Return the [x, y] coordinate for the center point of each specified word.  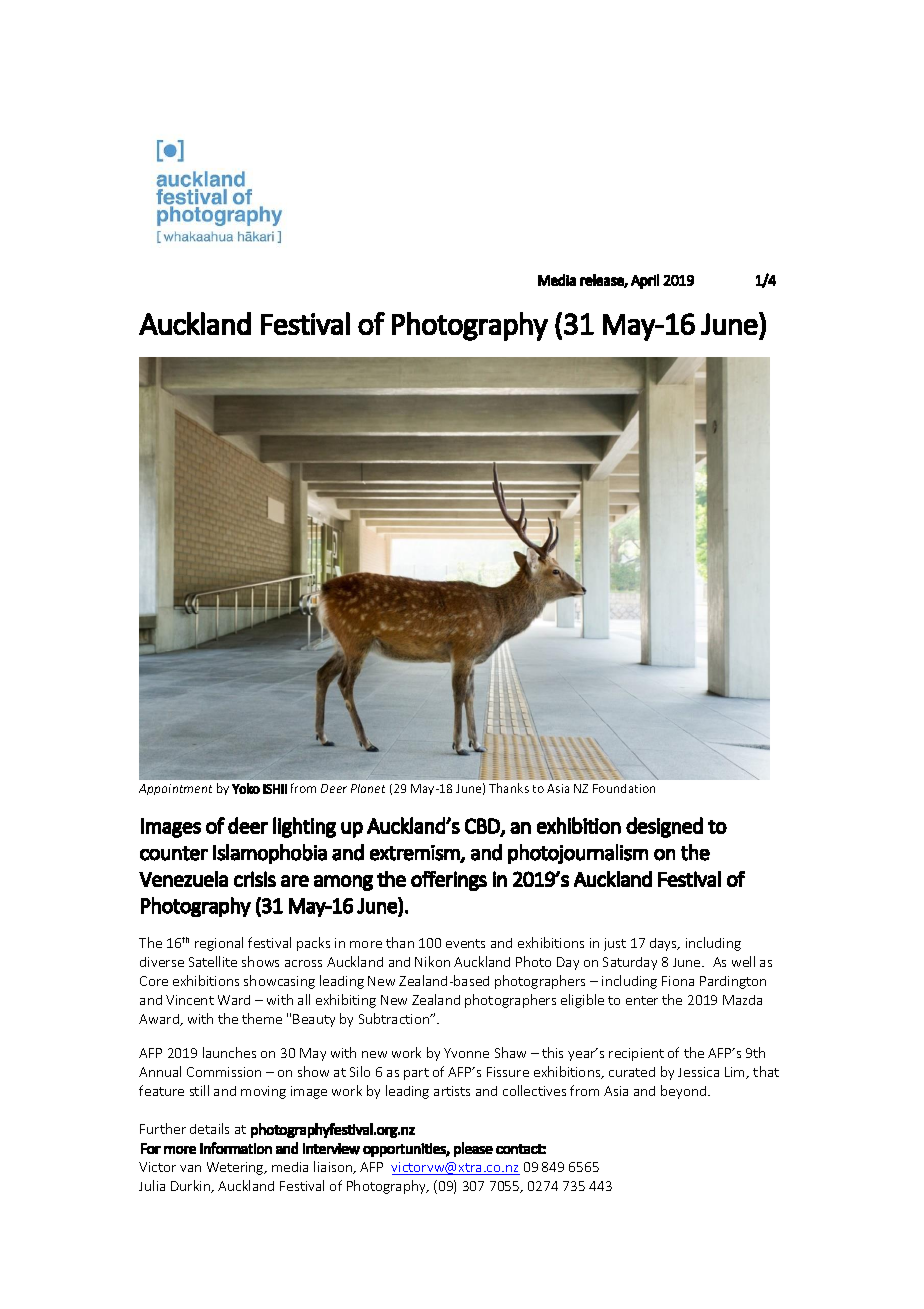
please [473, 1149]
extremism [415, 853]
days [664, 944]
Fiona [678, 981]
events [465, 943]
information [236, 1148]
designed [664, 827]
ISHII [275, 789]
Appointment [175, 789]
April [645, 281]
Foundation [624, 788]
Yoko [246, 788]
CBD [483, 827]
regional [219, 944]
